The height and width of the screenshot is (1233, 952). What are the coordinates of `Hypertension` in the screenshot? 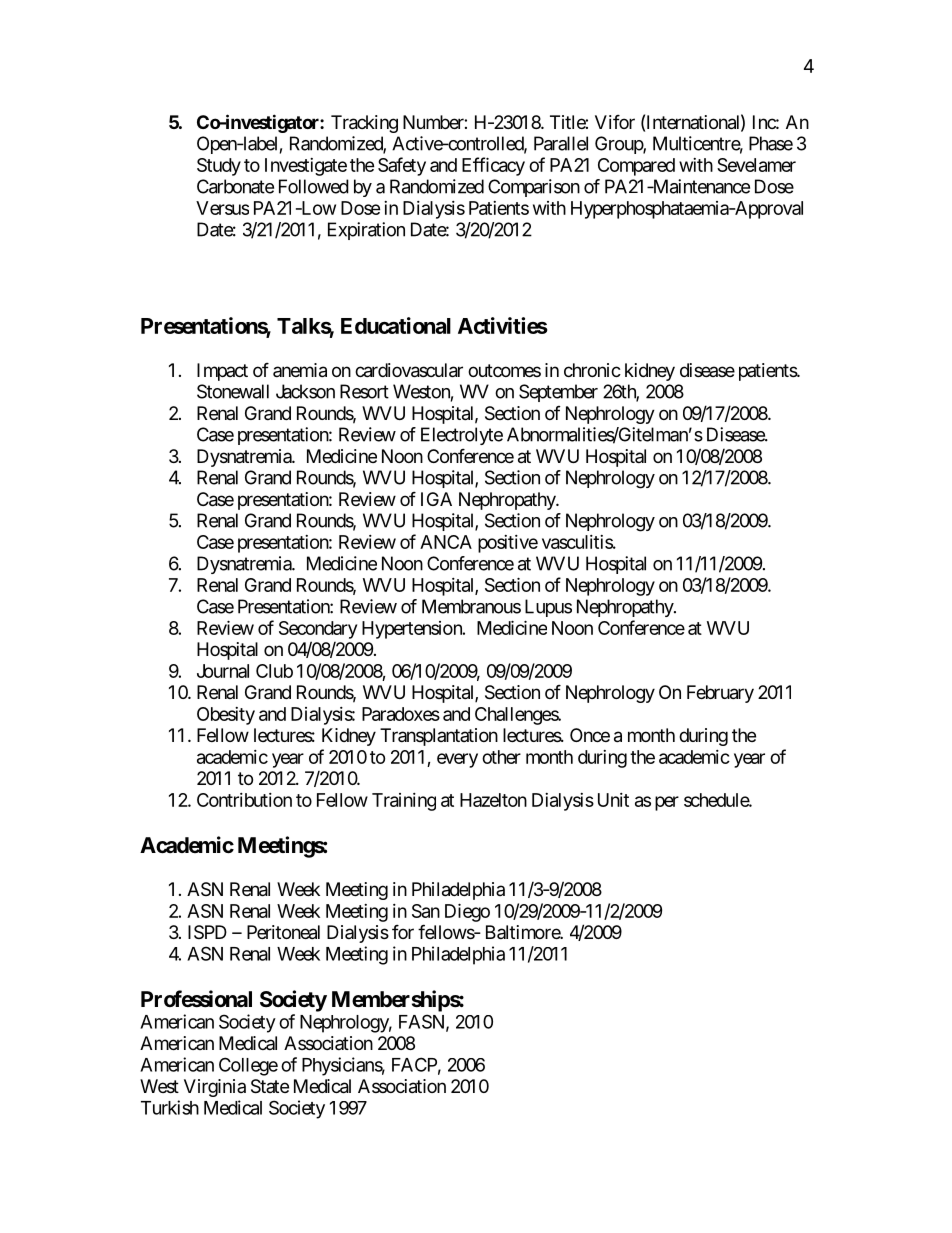 It's located at (413, 630).
